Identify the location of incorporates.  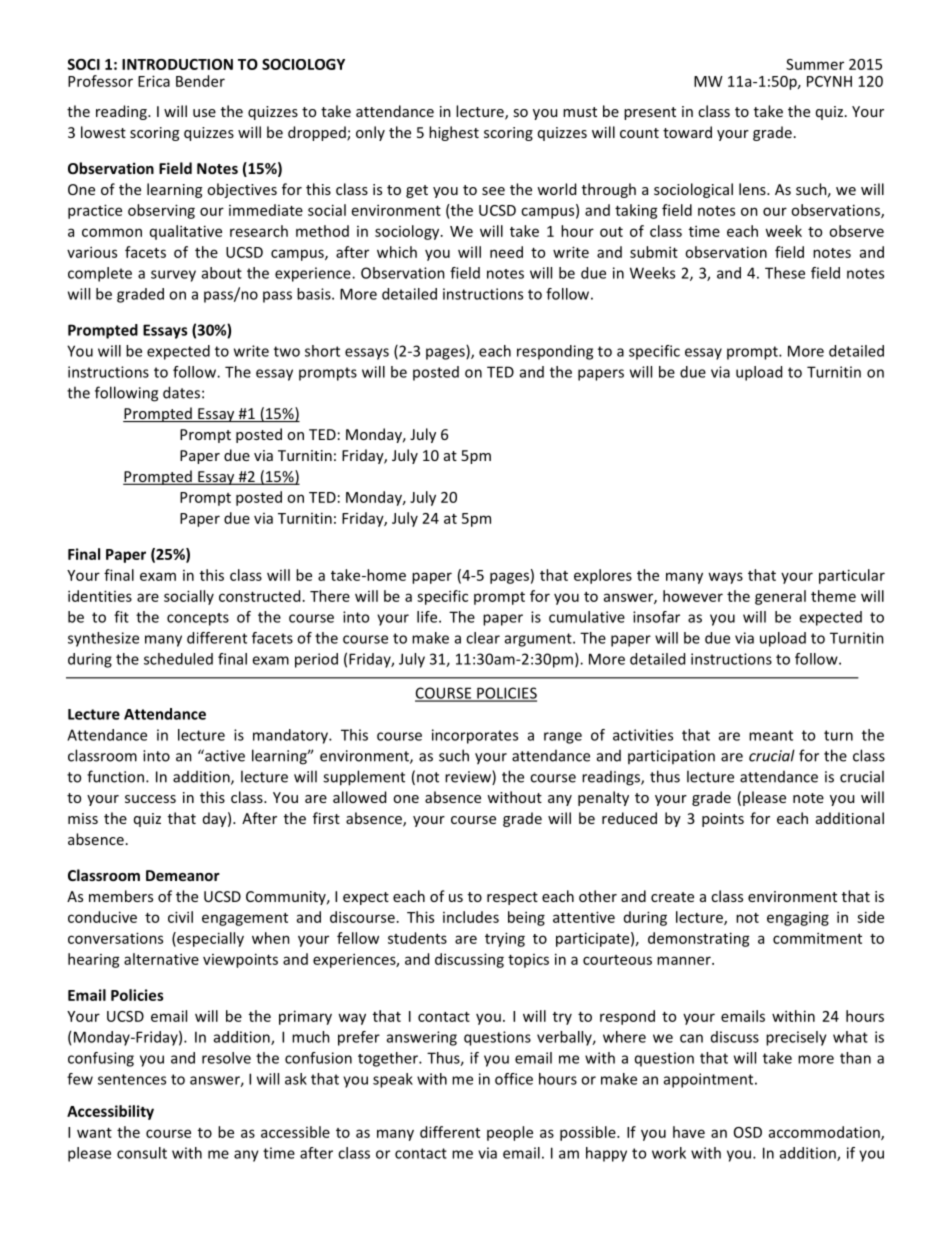
(475, 736).
